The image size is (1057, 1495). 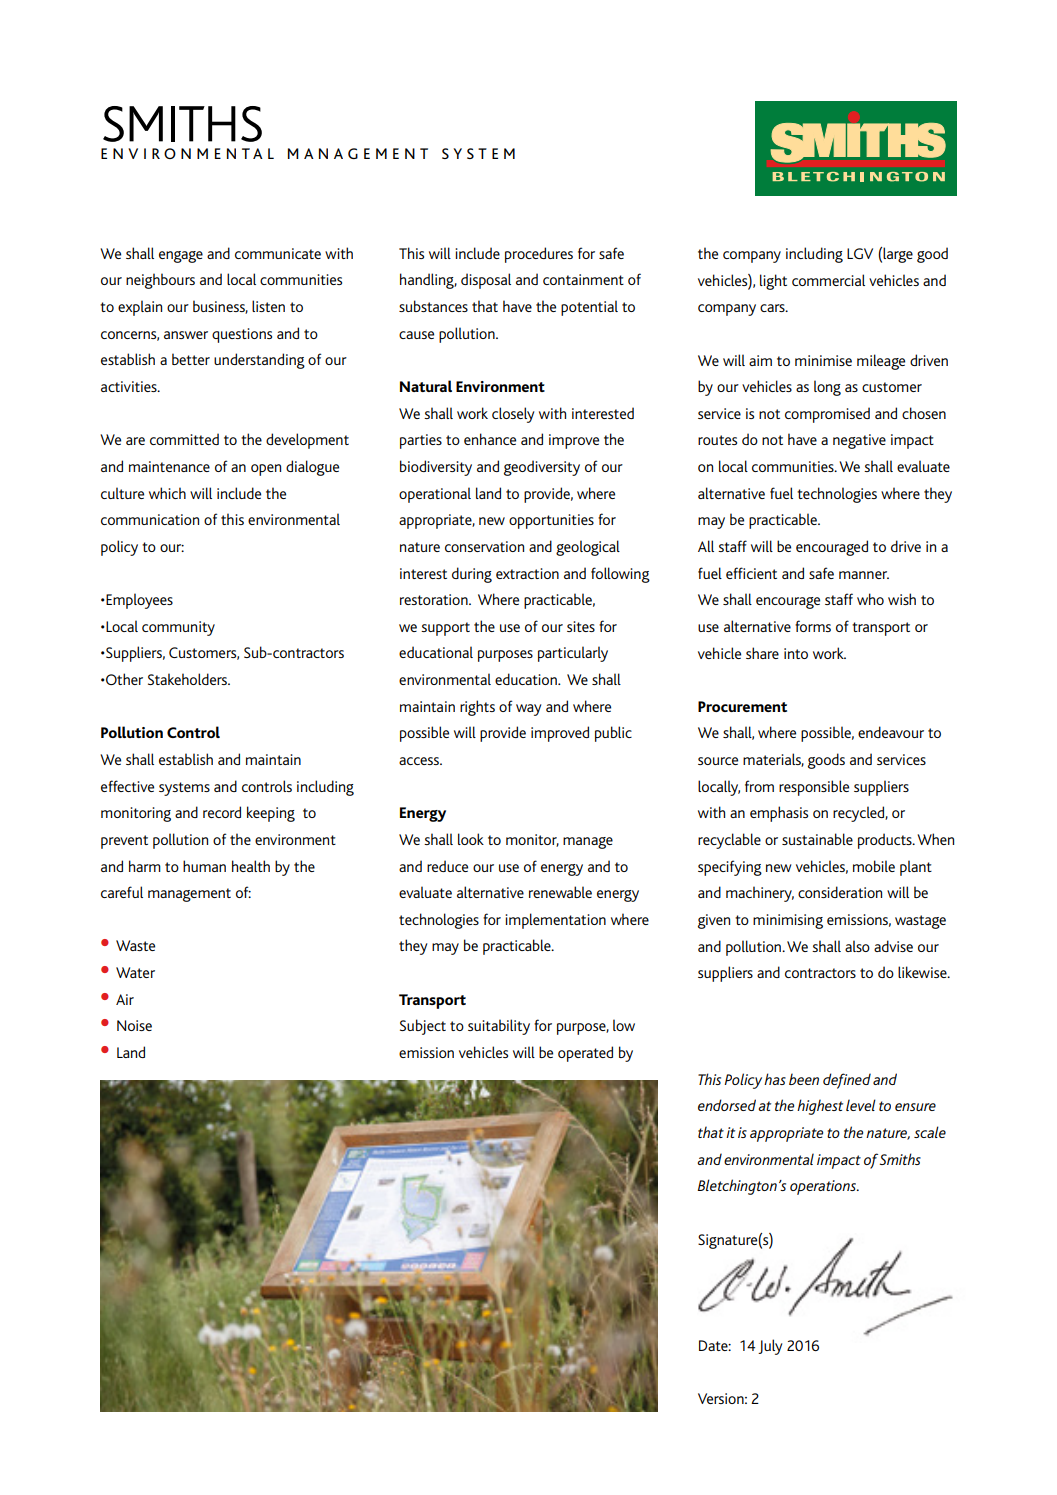 I want to click on listen, so click(x=268, y=306).
